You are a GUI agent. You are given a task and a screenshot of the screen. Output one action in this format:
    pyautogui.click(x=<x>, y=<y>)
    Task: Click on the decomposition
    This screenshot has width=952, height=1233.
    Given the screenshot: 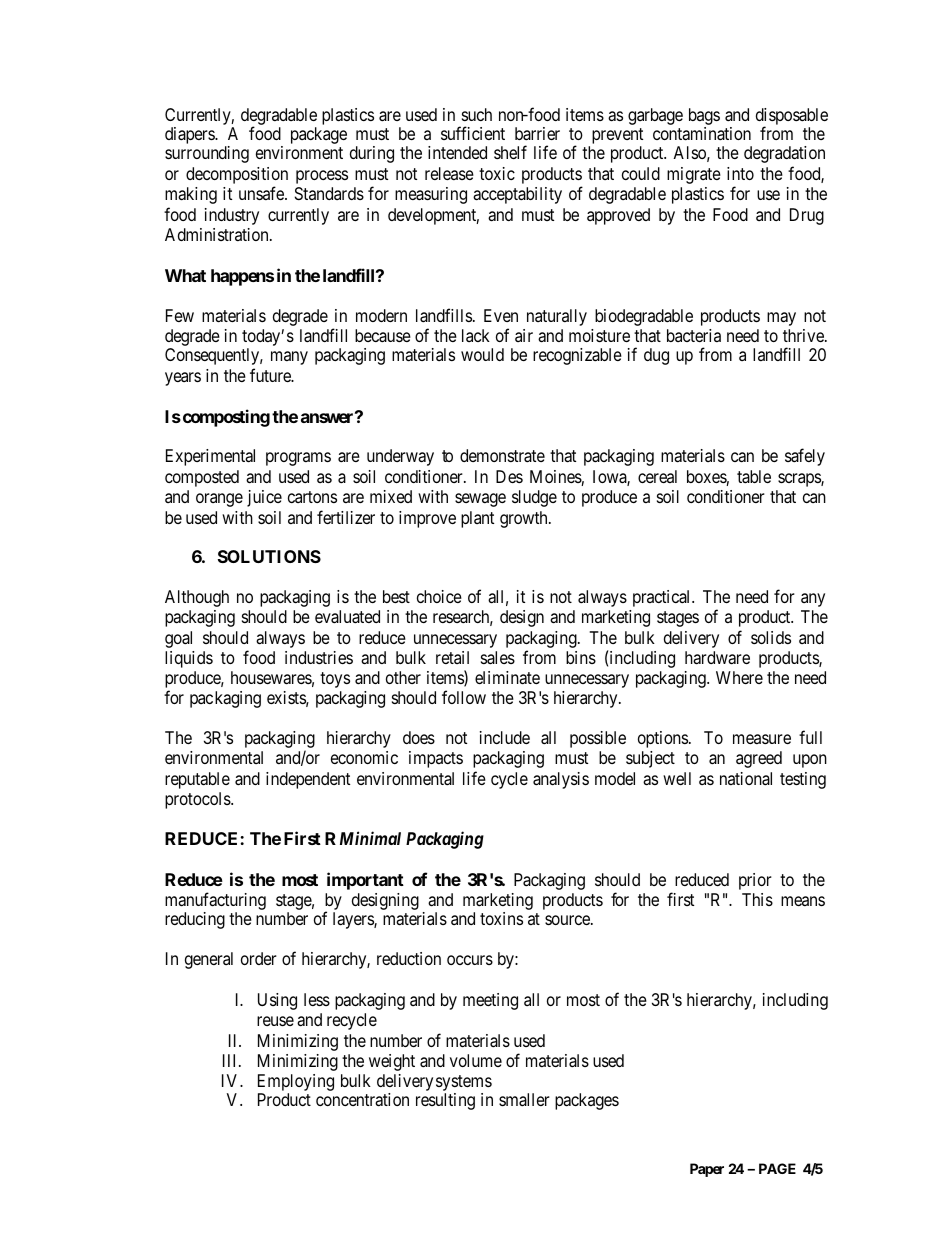 What is the action you would take?
    pyautogui.click(x=237, y=177)
